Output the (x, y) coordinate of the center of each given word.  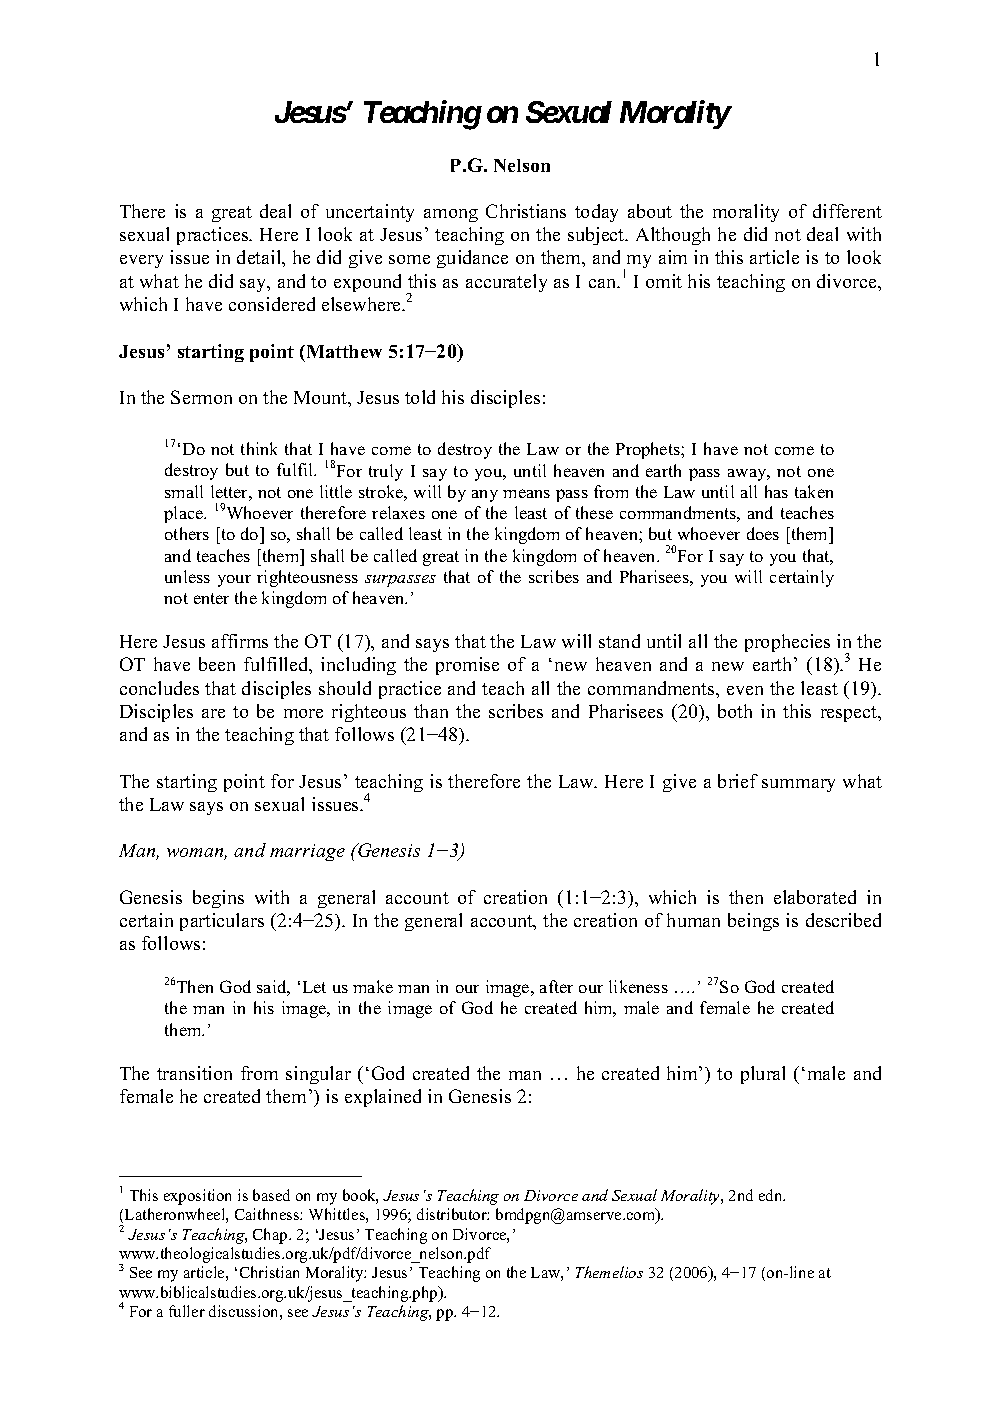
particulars (222, 922)
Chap (271, 1236)
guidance (472, 259)
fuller (187, 1311)
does (763, 533)
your (234, 581)
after (556, 986)
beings (753, 922)
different (847, 211)
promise (467, 666)
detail (260, 258)
